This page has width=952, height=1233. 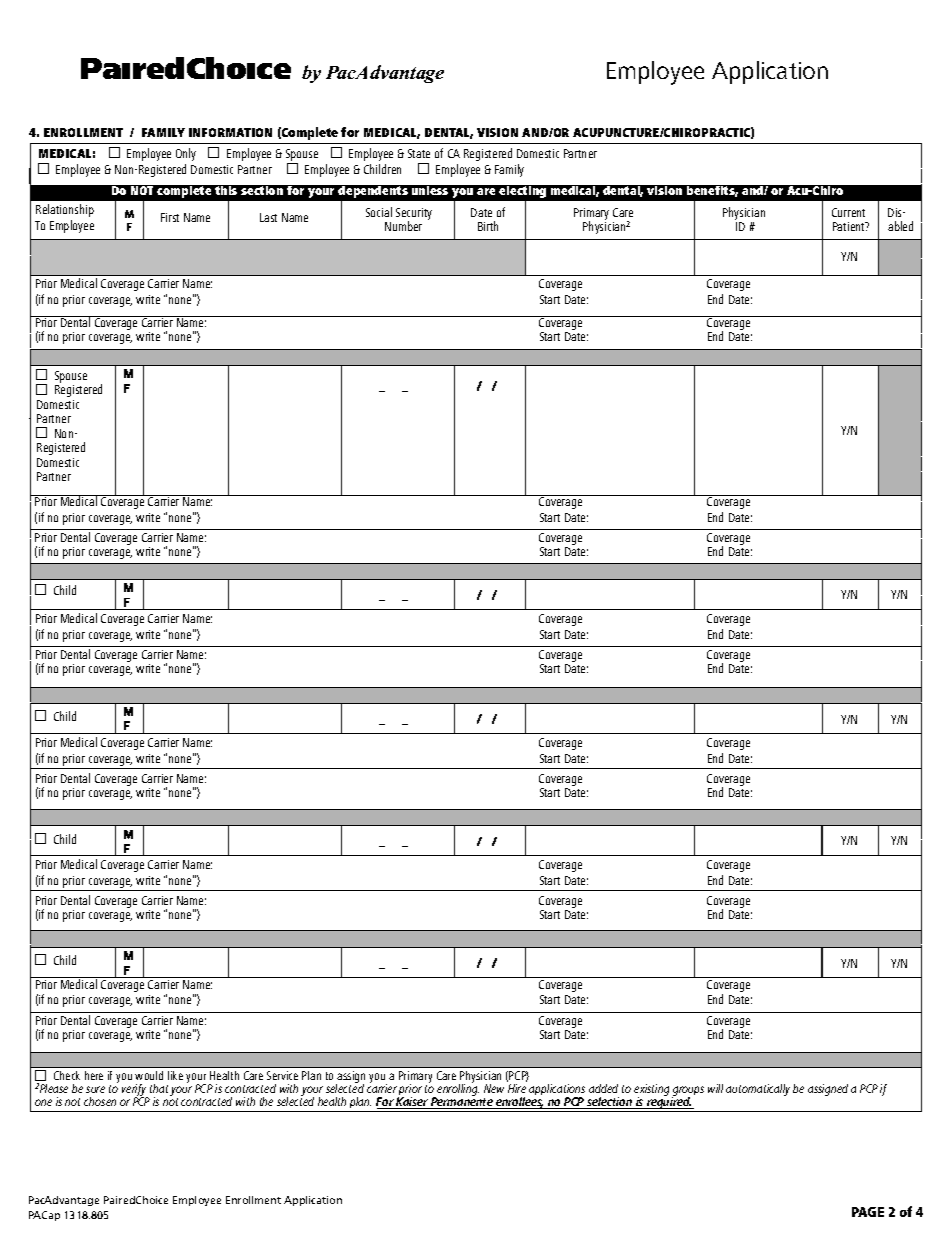 I want to click on Current, so click(x=848, y=212).
